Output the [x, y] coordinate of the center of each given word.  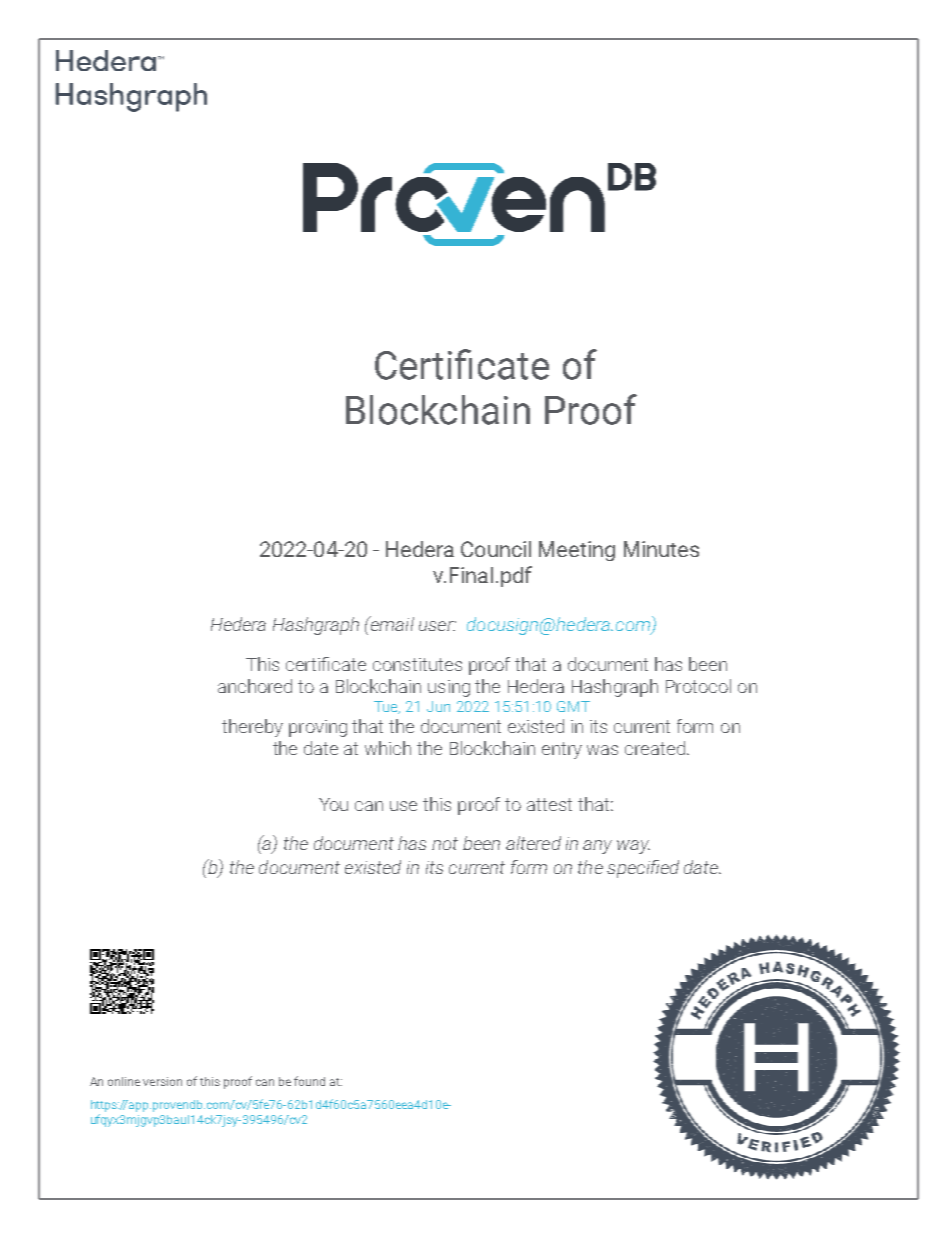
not [445, 843]
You [333, 804]
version [162, 1081]
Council [496, 549]
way [633, 847]
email [391, 623]
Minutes [661, 549]
